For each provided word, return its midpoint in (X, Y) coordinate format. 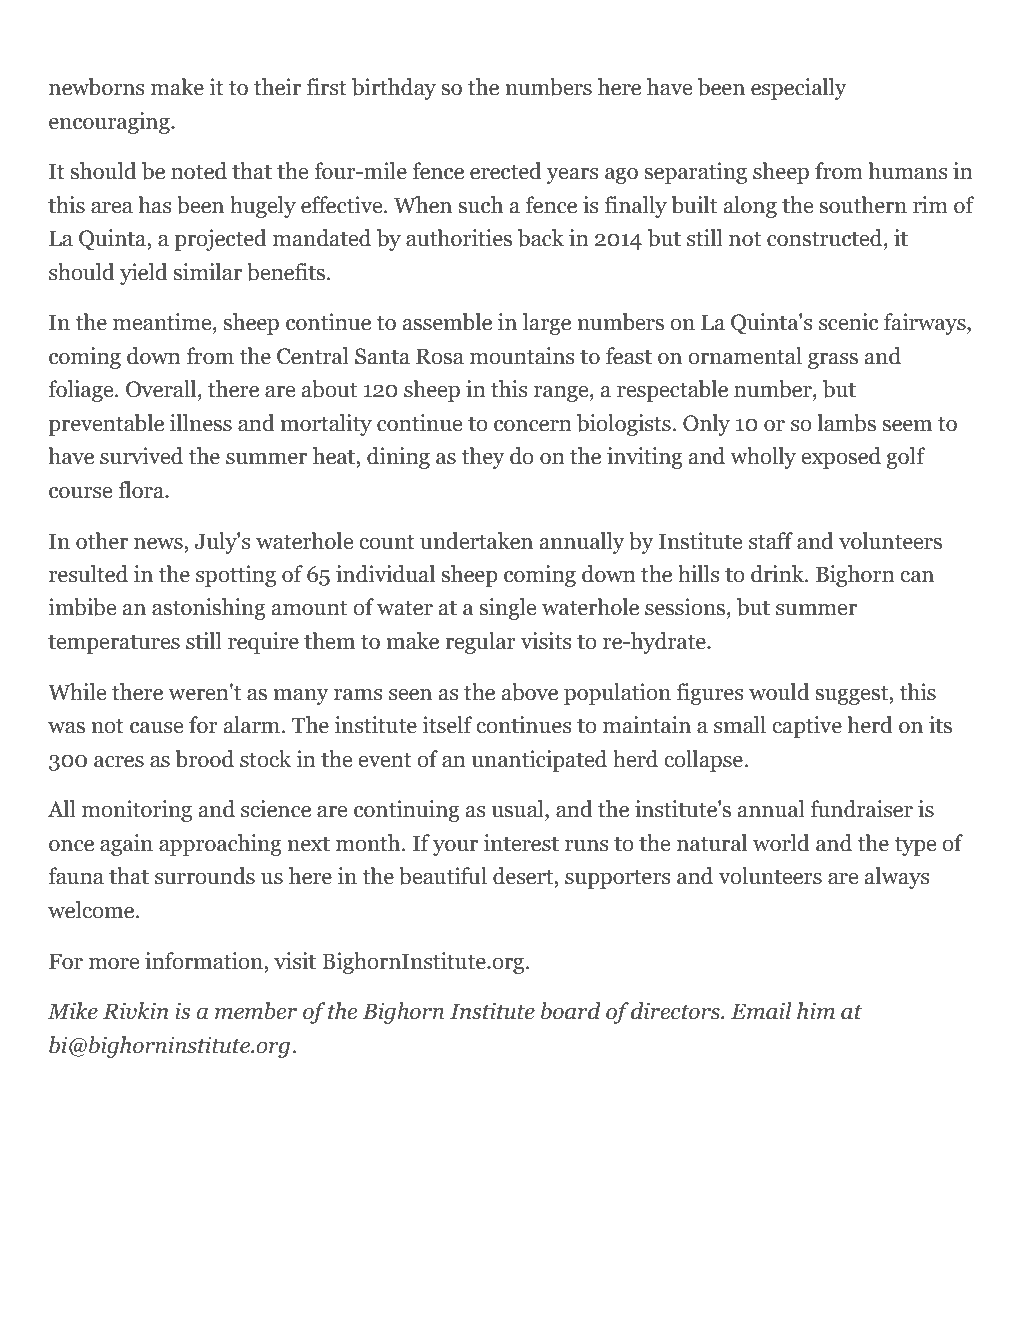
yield (144, 274)
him (816, 1011)
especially (799, 89)
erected (506, 171)
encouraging (110, 123)
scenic (848, 322)
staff (771, 541)
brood (205, 759)
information (205, 961)
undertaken (476, 541)
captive (807, 727)
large (547, 324)
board (571, 1011)
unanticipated (539, 761)
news (159, 544)
